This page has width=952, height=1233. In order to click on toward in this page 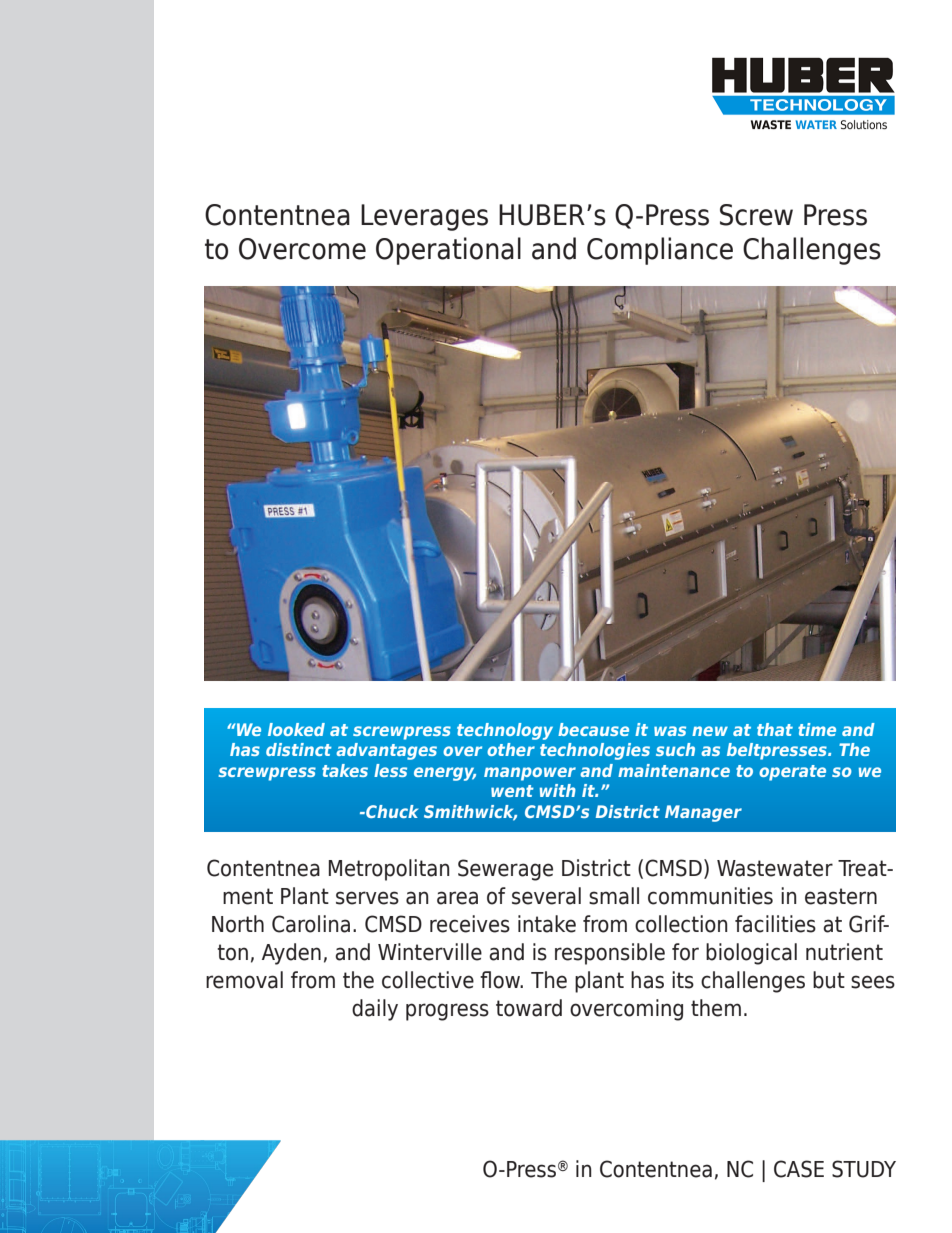, I will do `click(529, 1008)`.
